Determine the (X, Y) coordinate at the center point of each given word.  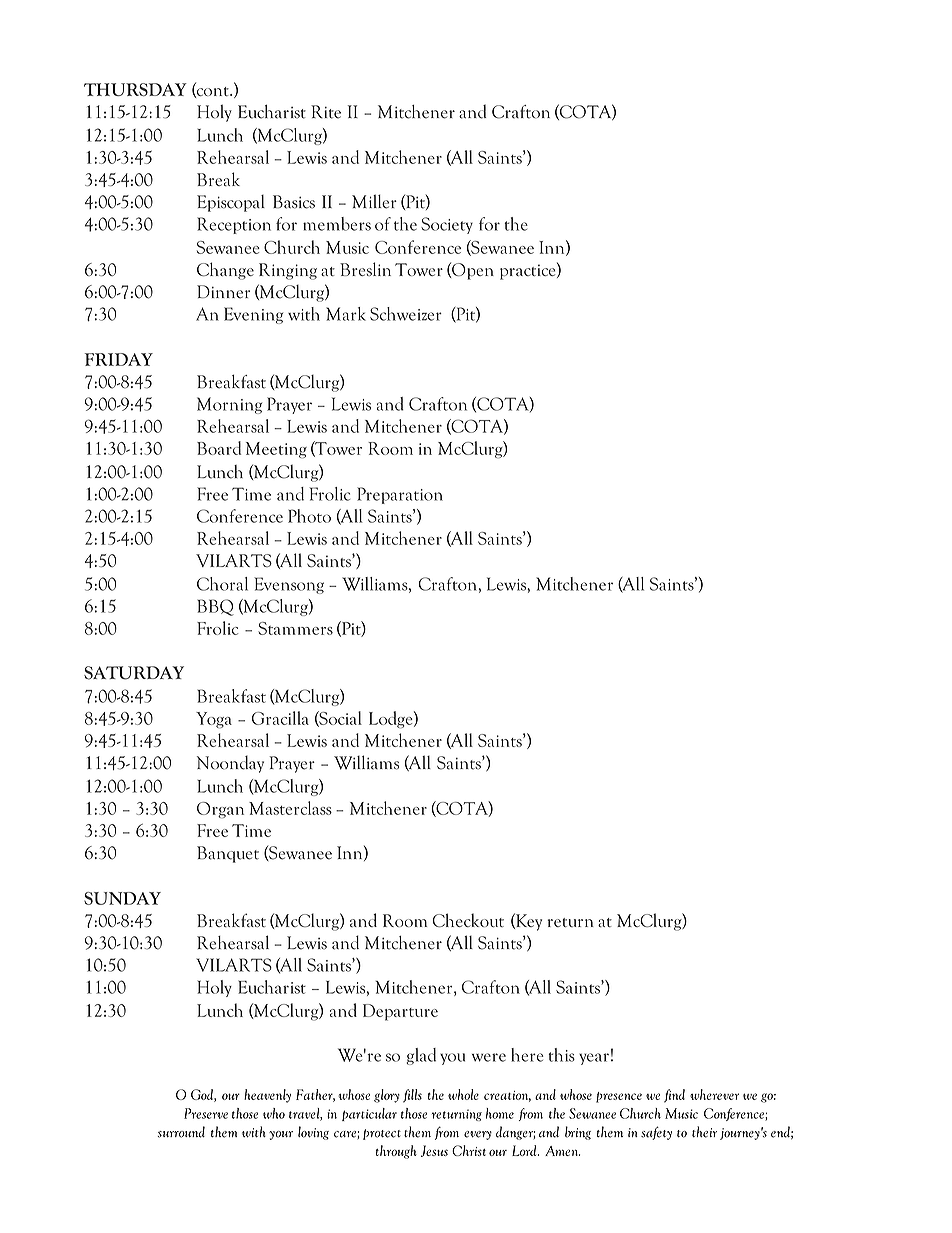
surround (181, 1132)
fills (412, 1096)
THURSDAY (135, 89)
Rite (326, 112)
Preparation (400, 495)
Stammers (295, 628)
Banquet (228, 854)
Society (447, 225)
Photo (309, 516)
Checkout (468, 920)
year (594, 1059)
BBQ (215, 607)
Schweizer (406, 314)
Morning (229, 405)
